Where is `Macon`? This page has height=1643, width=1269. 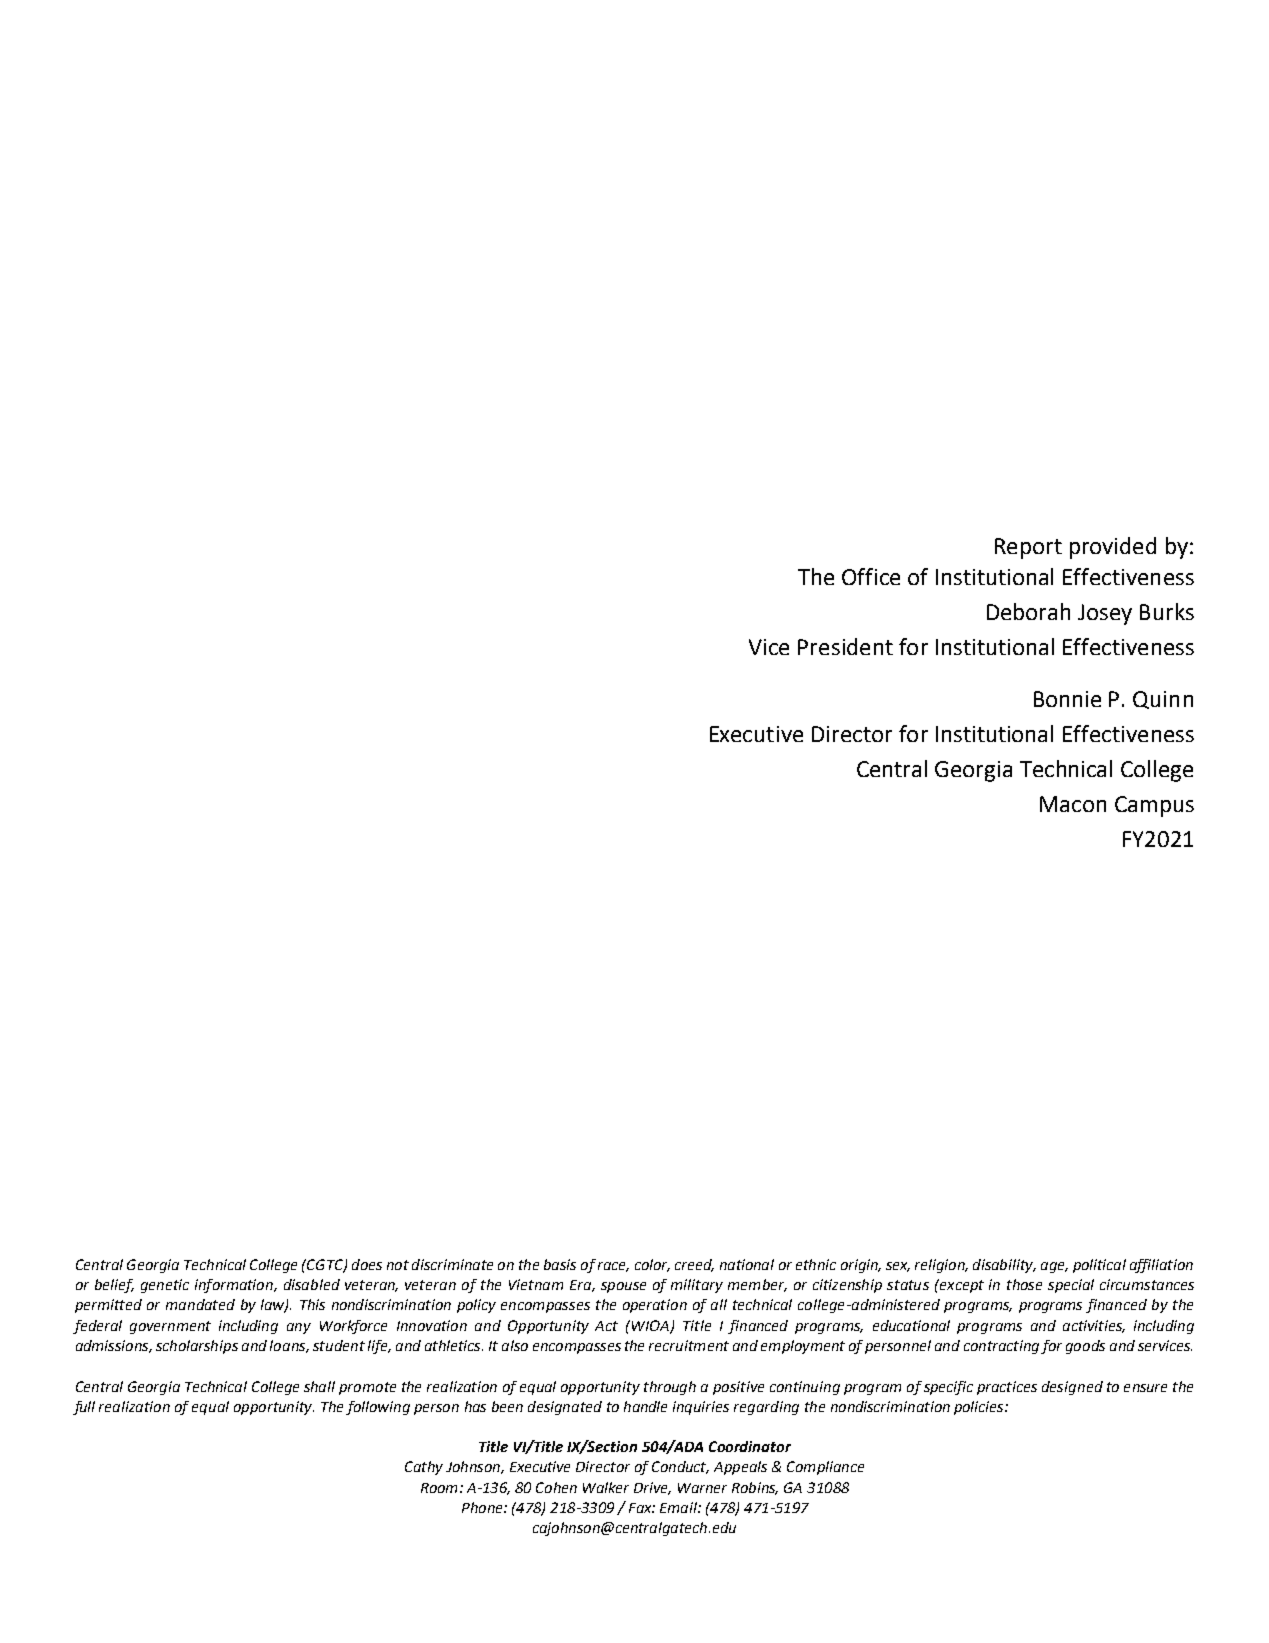
Macon is located at coordinates (1073, 804).
